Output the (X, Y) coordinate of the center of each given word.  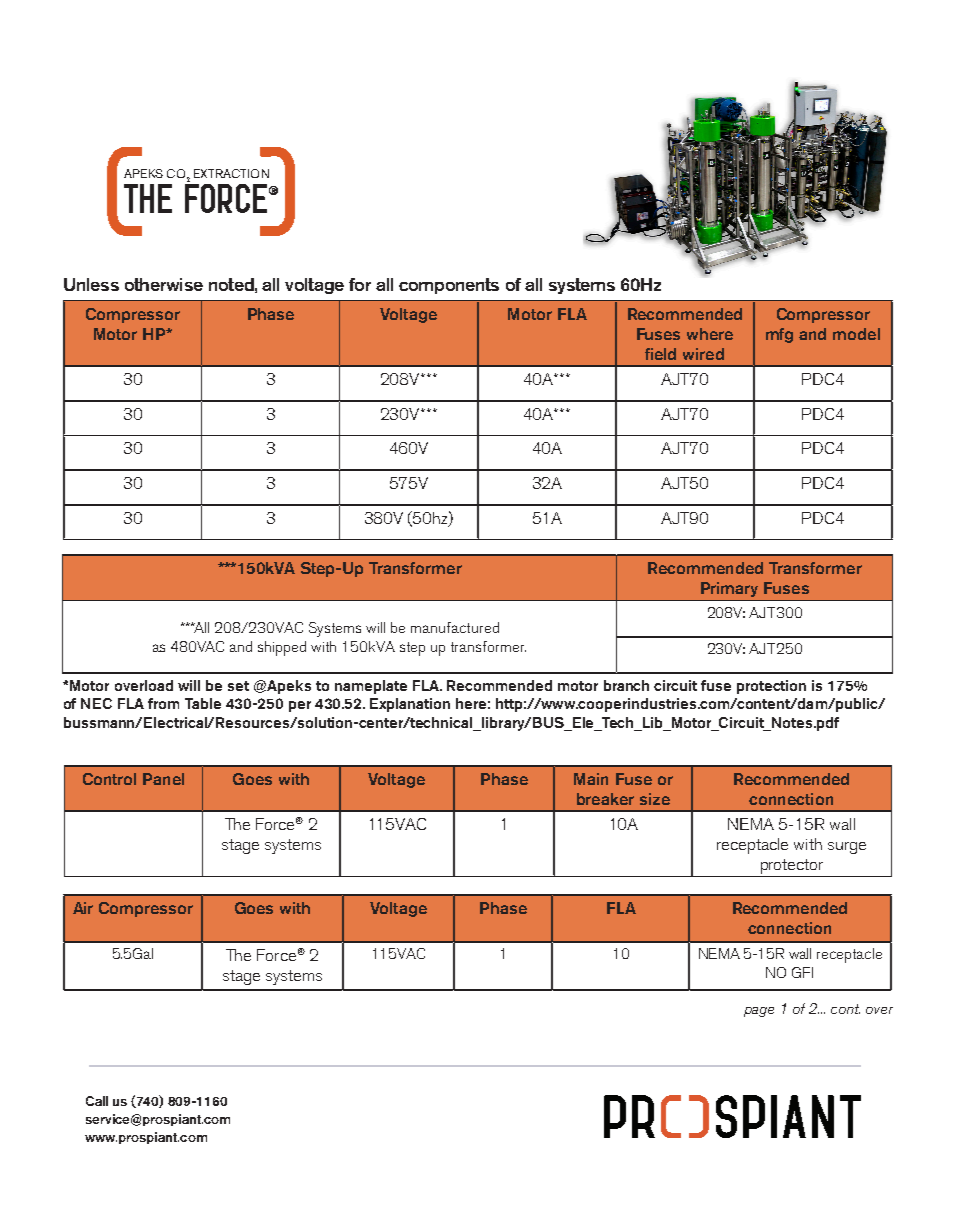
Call (97, 1101)
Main (591, 779)
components (449, 286)
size (655, 799)
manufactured (455, 627)
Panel (163, 779)
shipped (282, 648)
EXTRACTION (231, 173)
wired (703, 354)
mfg (779, 335)
